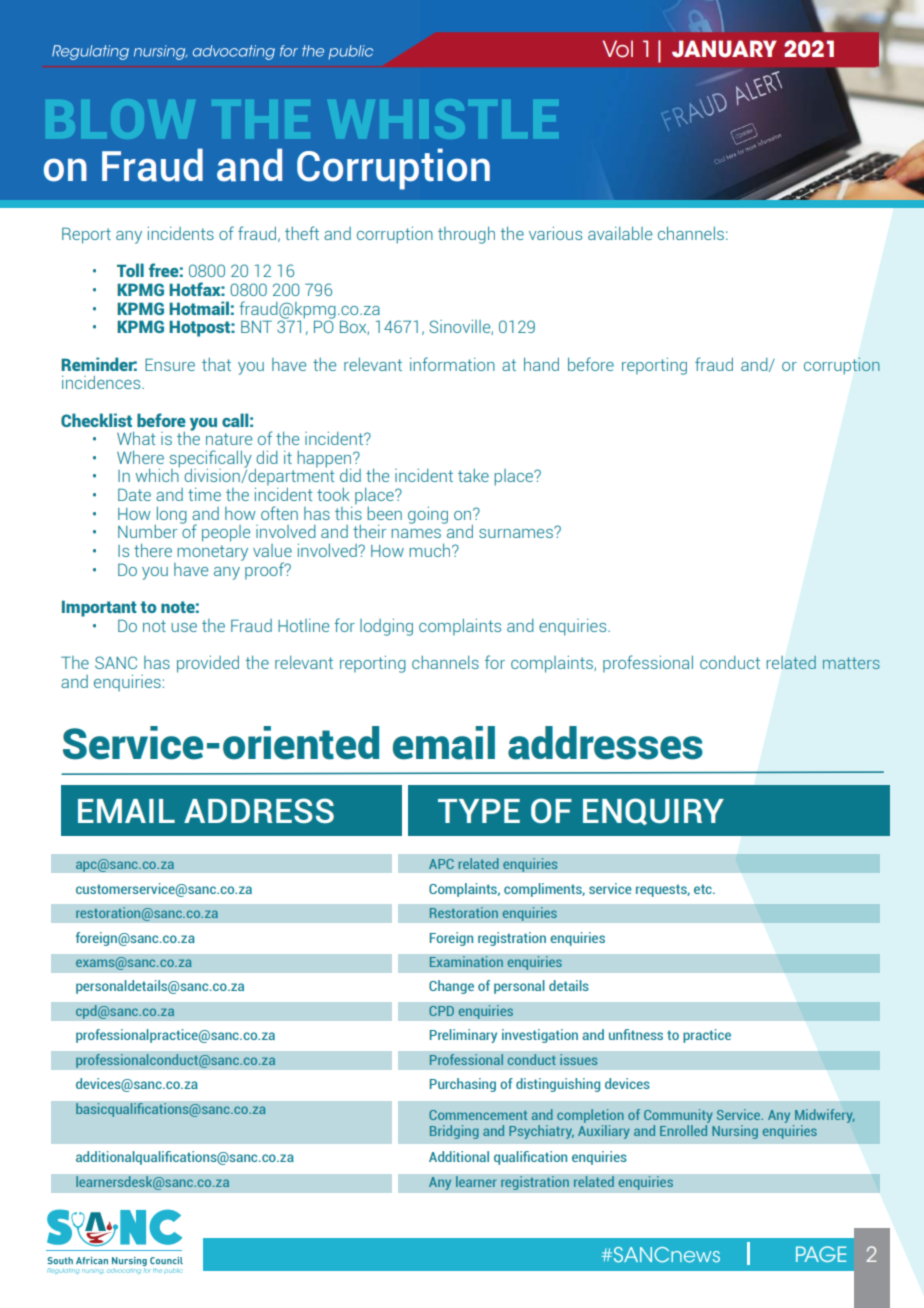 Image resolution: width=924 pixels, height=1308 pixels. I want to click on through, so click(466, 235).
